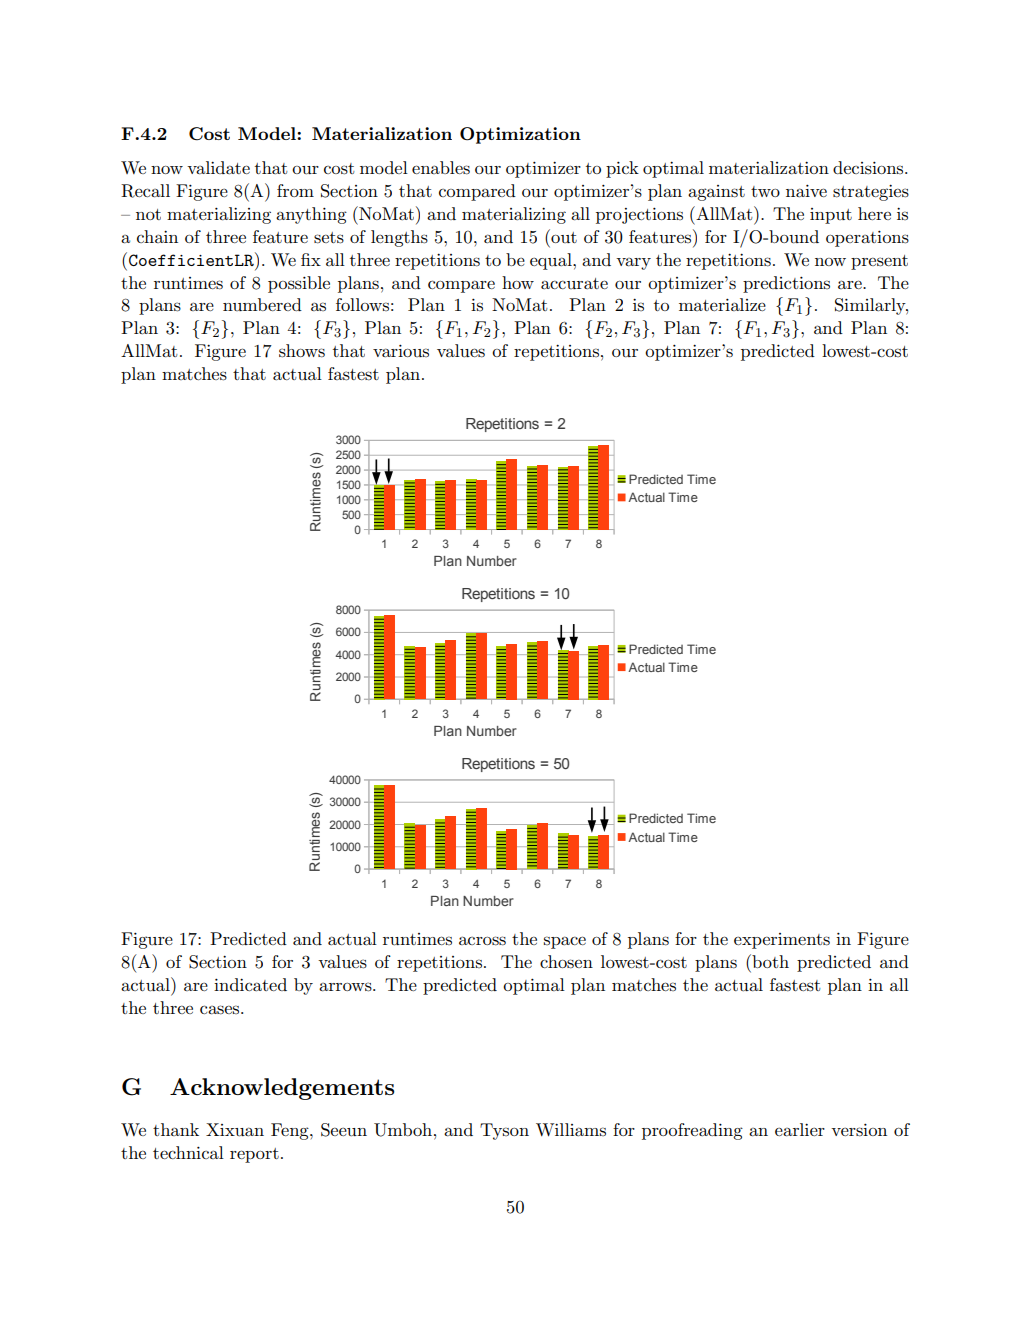 The width and height of the document is (1031, 1334). What do you see at coordinates (401, 350) in the document?
I see `various` at bounding box center [401, 350].
